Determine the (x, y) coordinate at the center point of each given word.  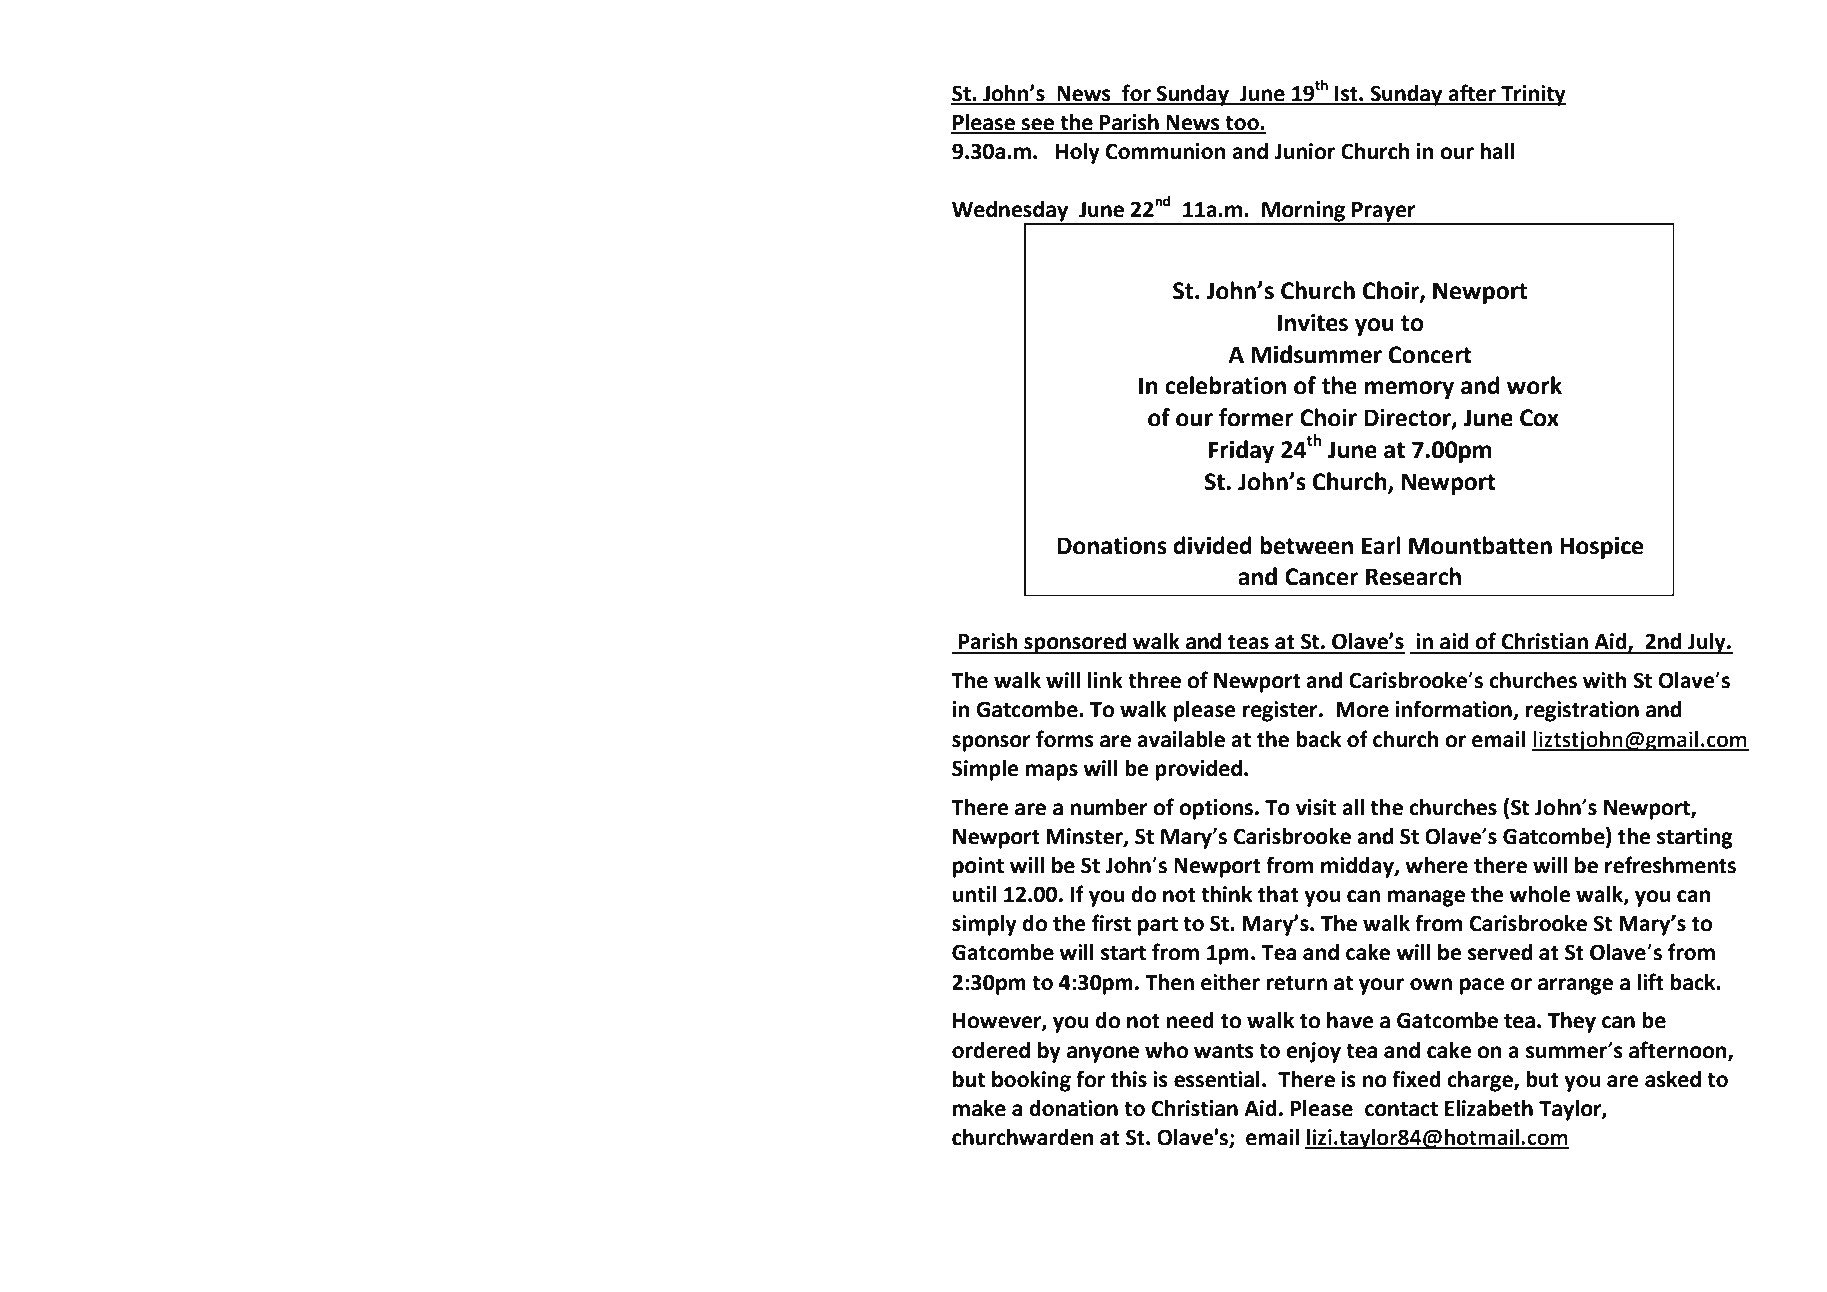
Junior (1304, 151)
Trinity (1532, 95)
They (1572, 1022)
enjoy (1313, 1052)
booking (1031, 1081)
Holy (1078, 153)
